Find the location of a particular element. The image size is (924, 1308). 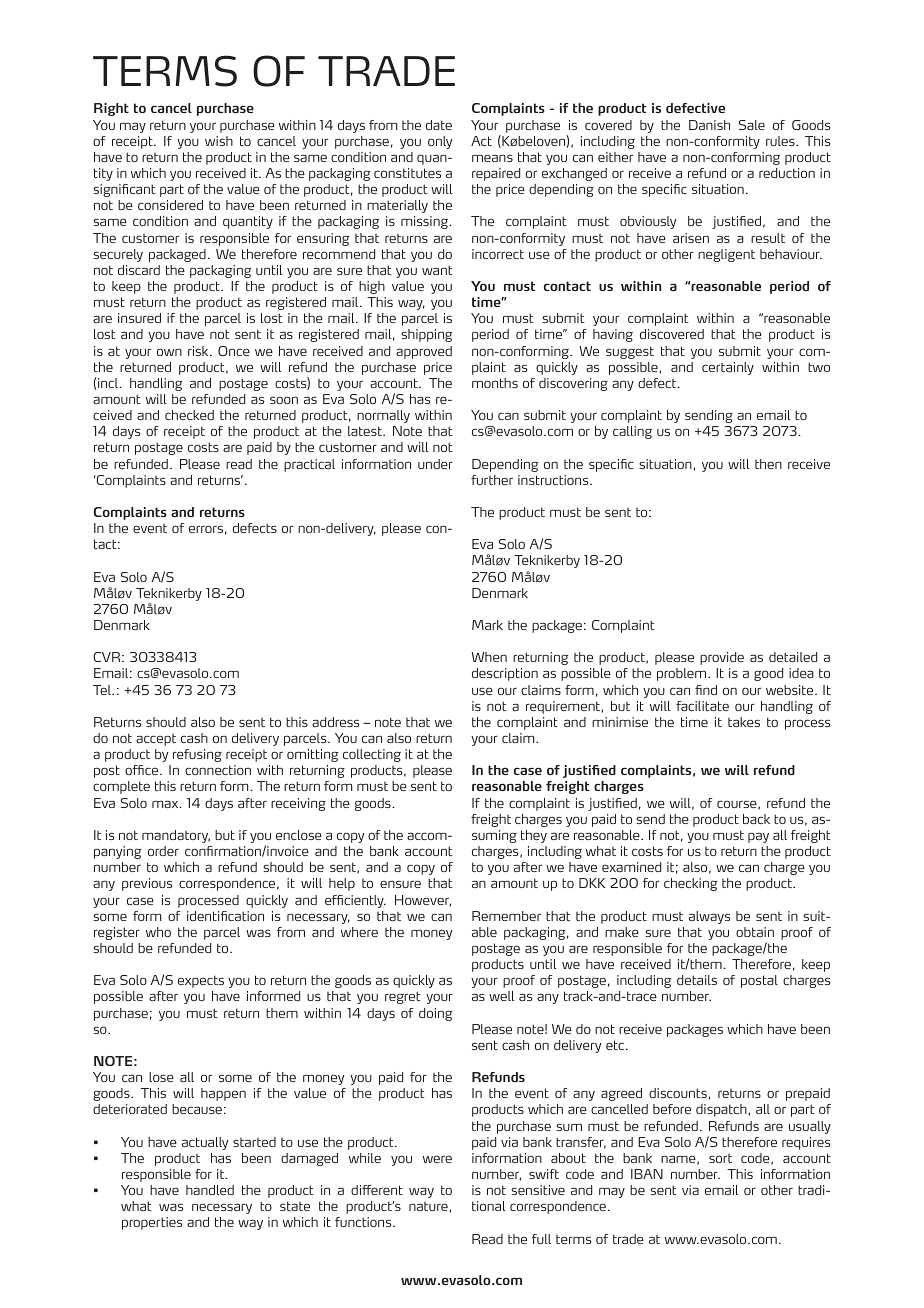

sort is located at coordinates (720, 1158).
